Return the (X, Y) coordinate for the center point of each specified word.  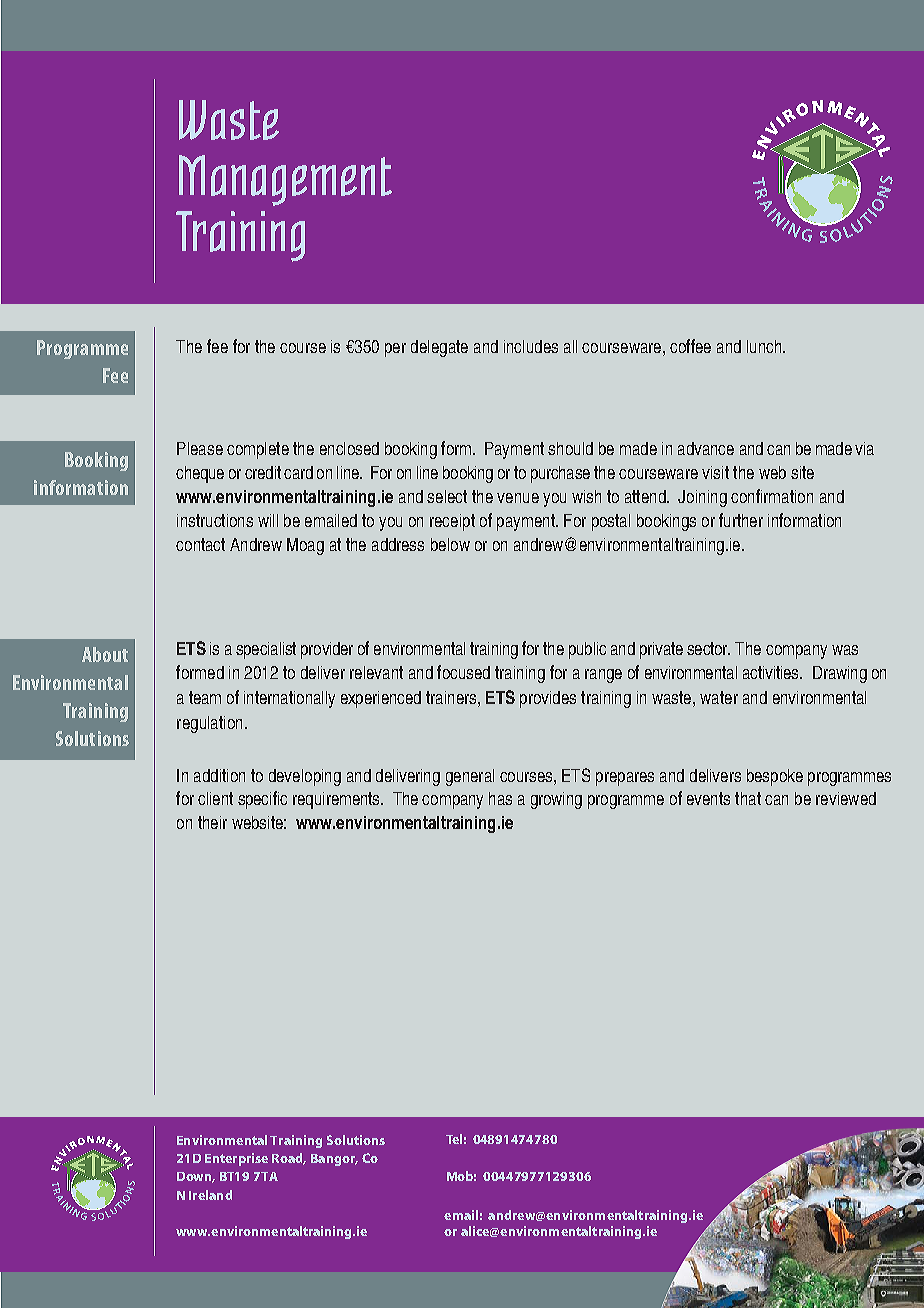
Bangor (334, 1160)
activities (772, 672)
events (708, 798)
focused (463, 672)
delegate (439, 348)
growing (556, 800)
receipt (452, 522)
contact (200, 544)
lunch (765, 346)
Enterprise (236, 1159)
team (205, 697)
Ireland (210, 1195)
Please (200, 448)
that (748, 798)
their (212, 822)
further (741, 520)
